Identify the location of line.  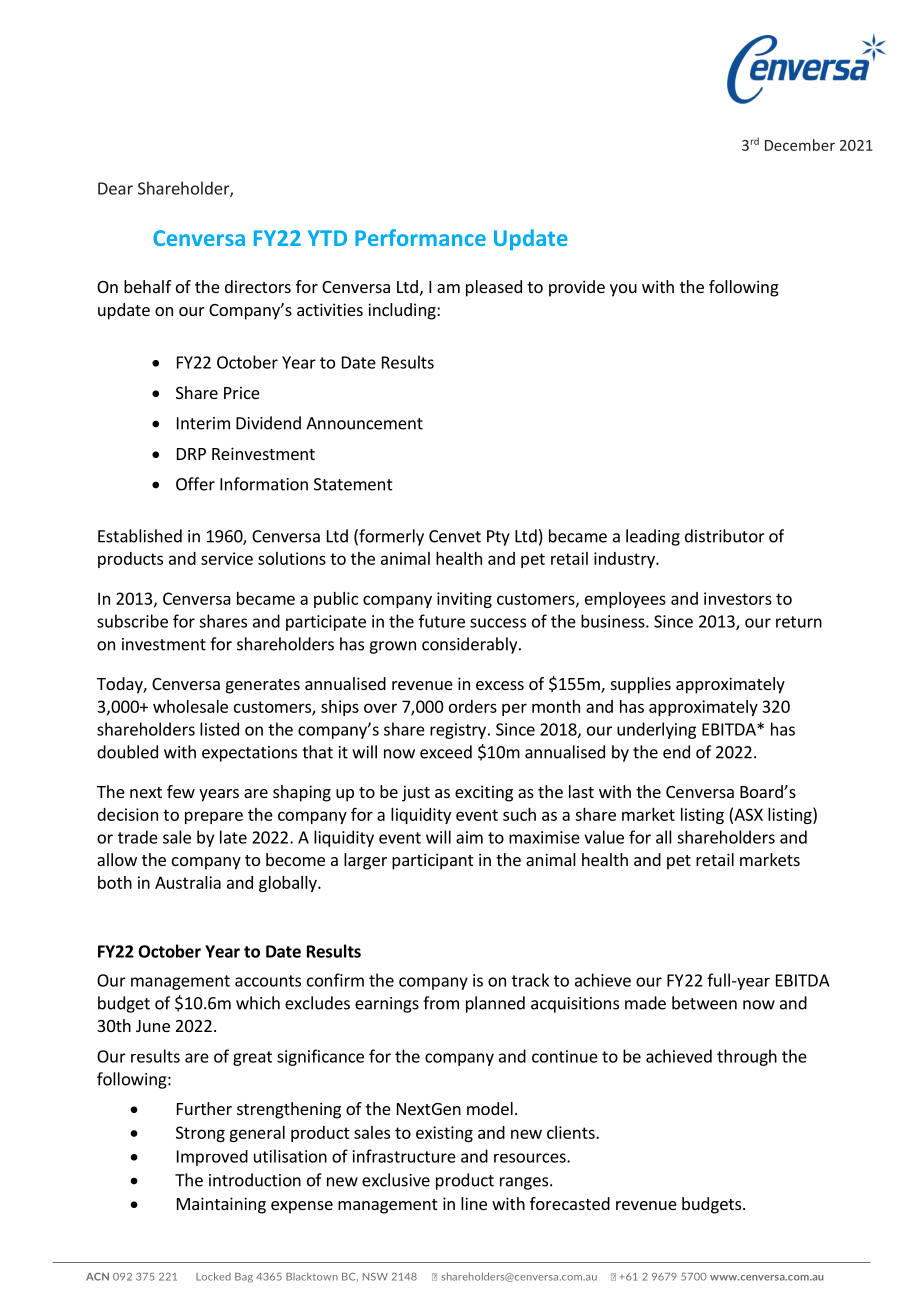
(474, 1203).
